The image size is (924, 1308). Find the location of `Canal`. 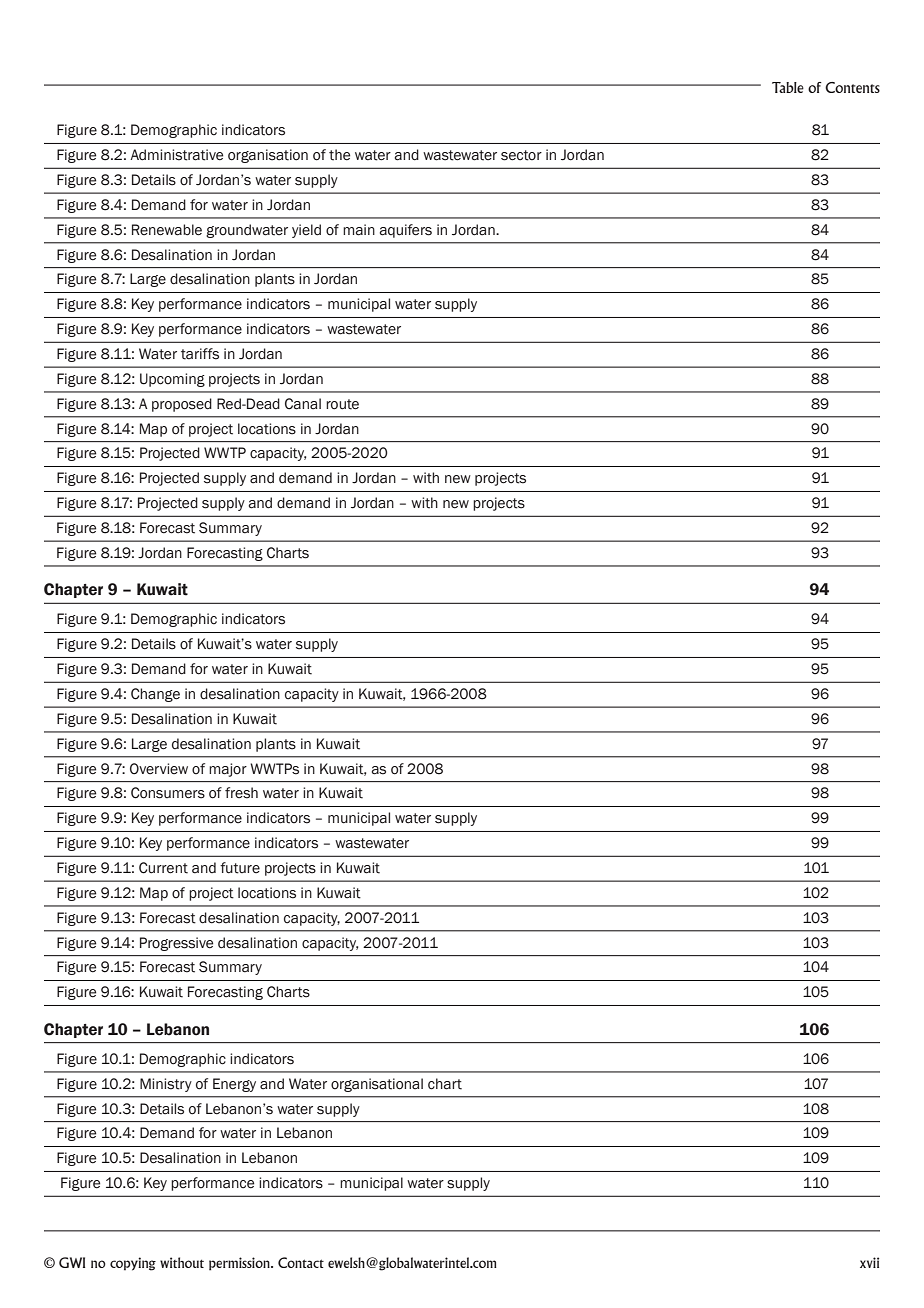

Canal is located at coordinates (303, 404).
